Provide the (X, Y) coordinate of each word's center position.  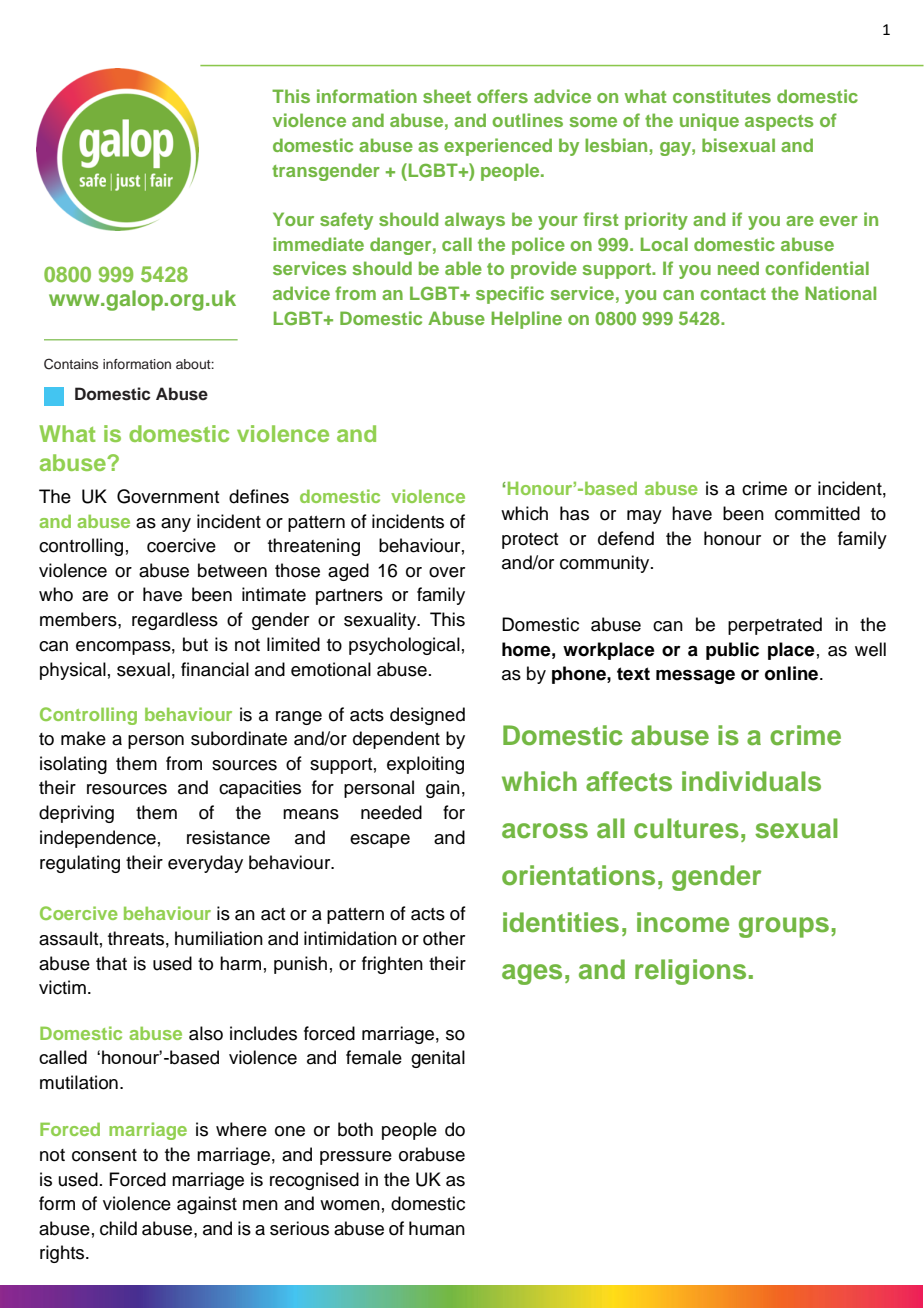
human (437, 1228)
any (176, 525)
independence (98, 839)
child (118, 1228)
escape (380, 841)
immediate (318, 244)
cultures (686, 828)
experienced (498, 147)
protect (530, 541)
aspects (779, 123)
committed (817, 513)
